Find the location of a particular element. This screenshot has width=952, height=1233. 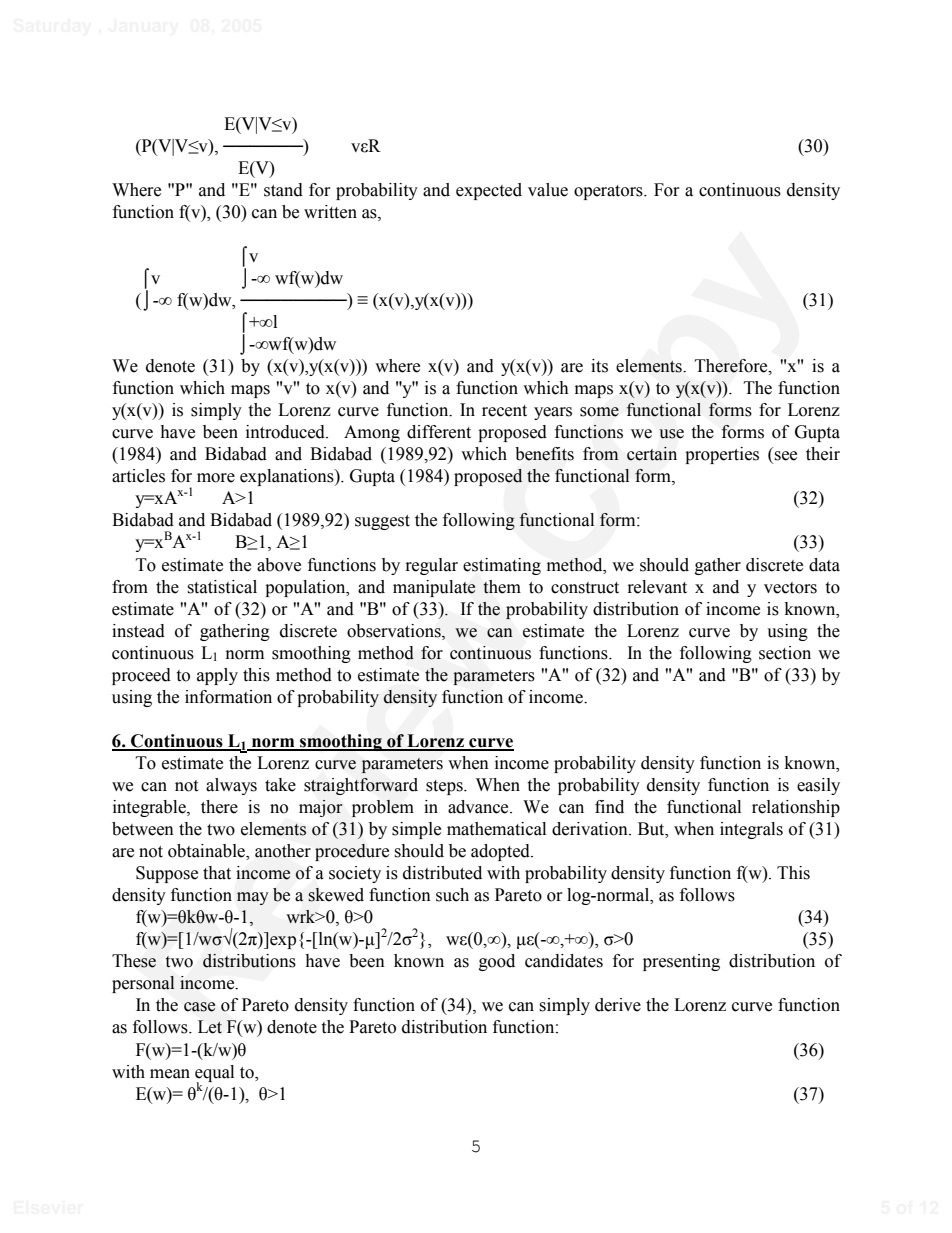

expected is located at coordinates (489, 191).
